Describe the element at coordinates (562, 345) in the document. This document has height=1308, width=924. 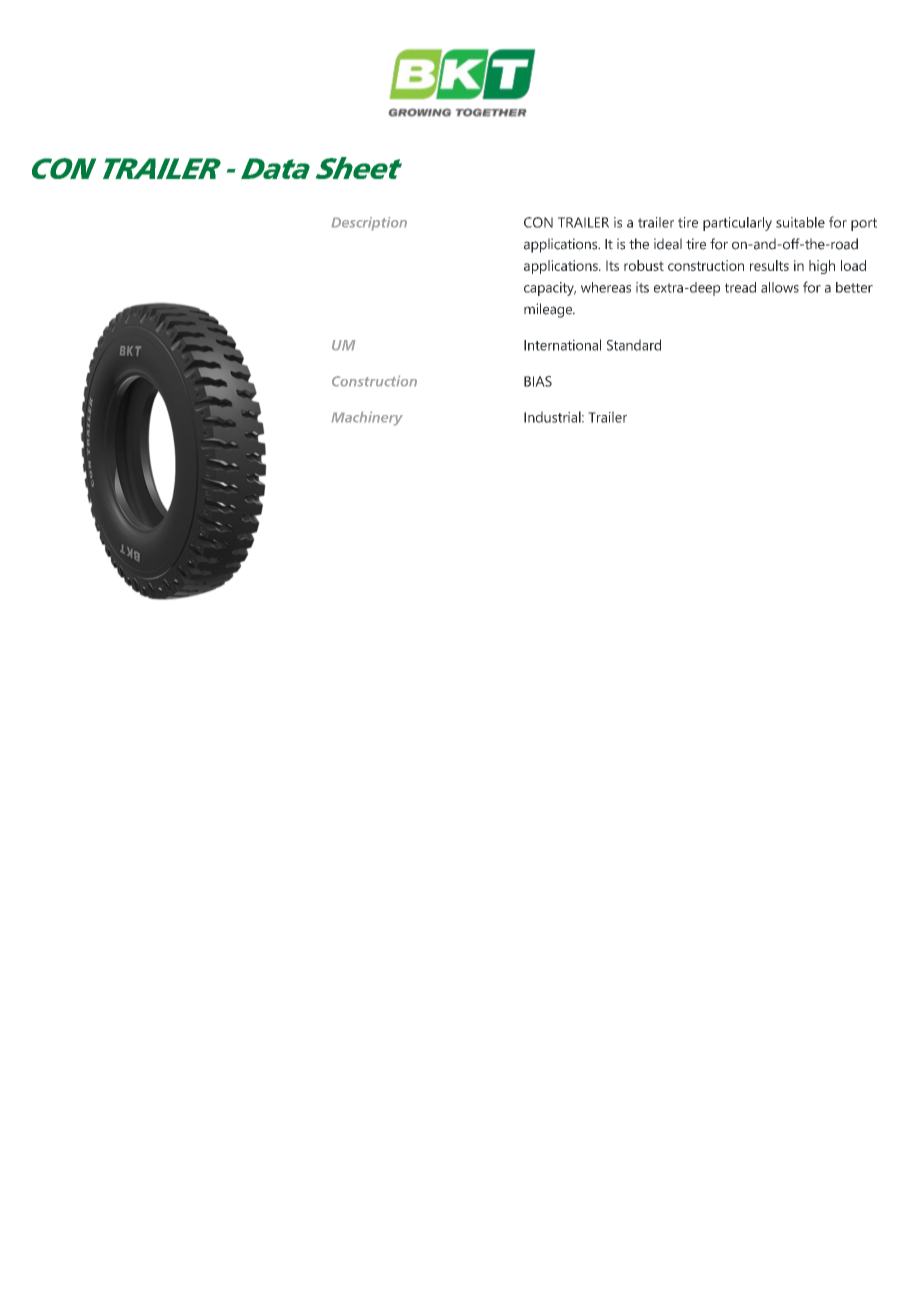
I see `International` at that location.
